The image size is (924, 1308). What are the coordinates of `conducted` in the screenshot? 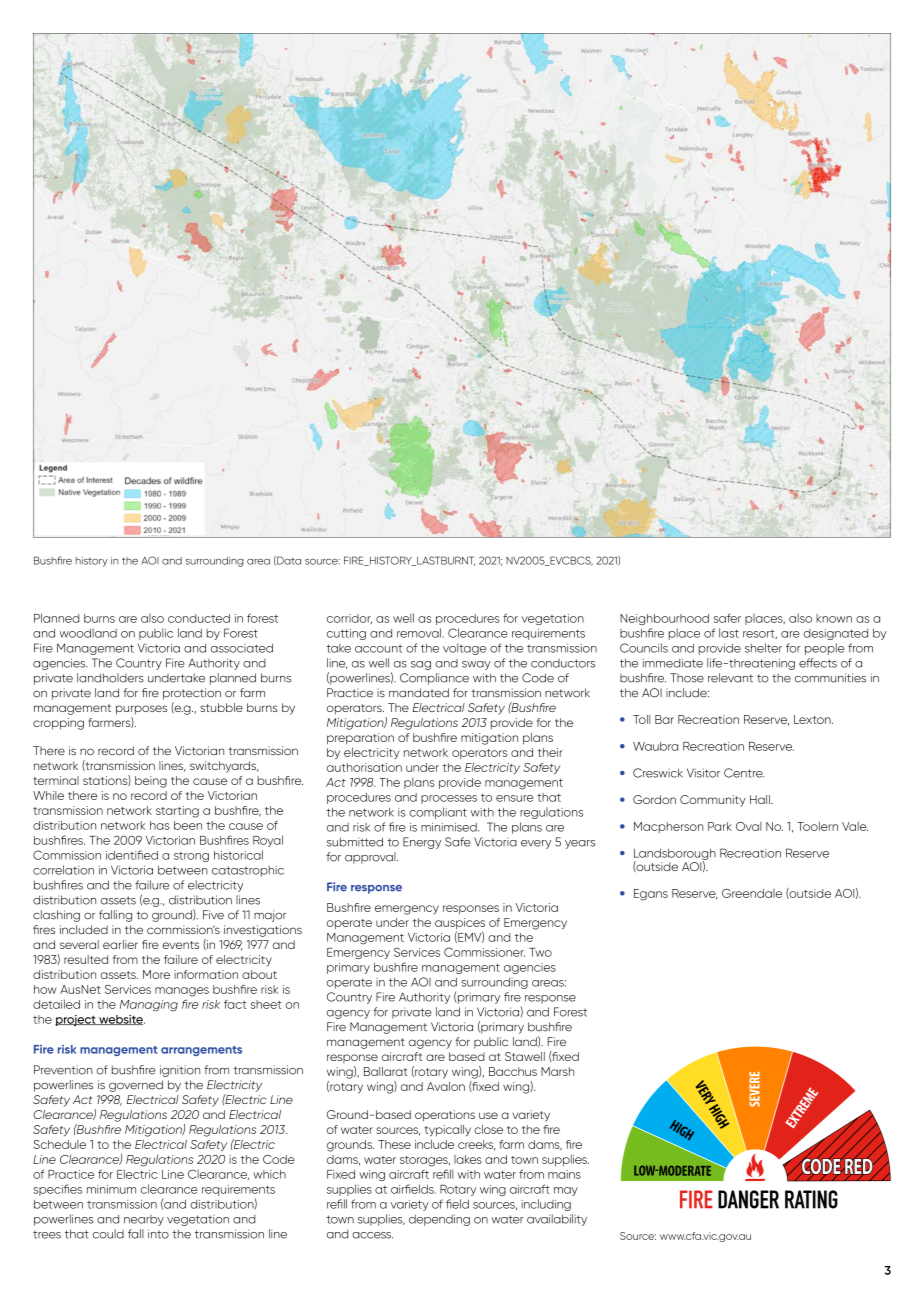 It's located at (199, 618).
